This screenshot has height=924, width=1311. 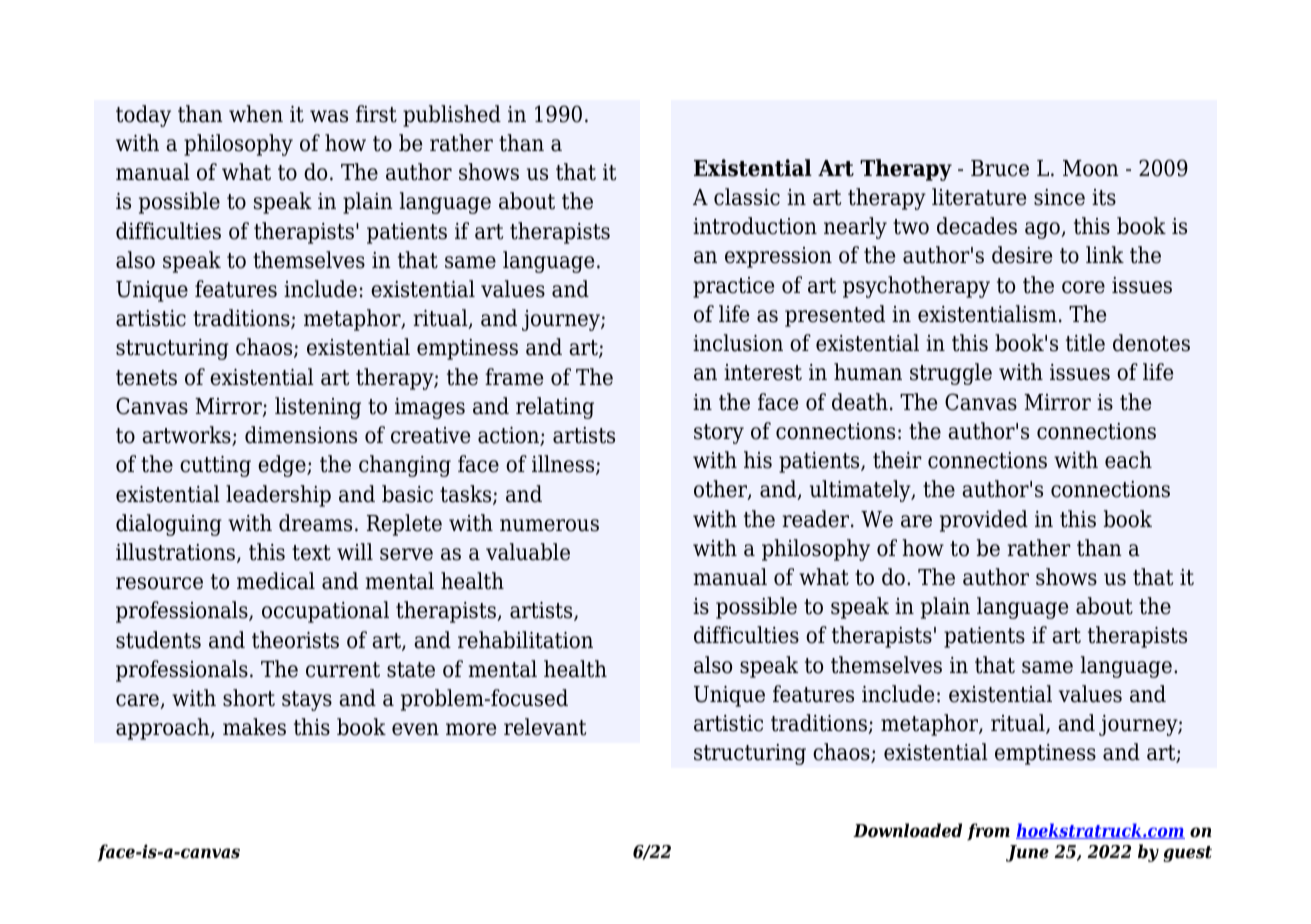 What do you see at coordinates (256, 114) in the screenshot?
I see `when` at bounding box center [256, 114].
